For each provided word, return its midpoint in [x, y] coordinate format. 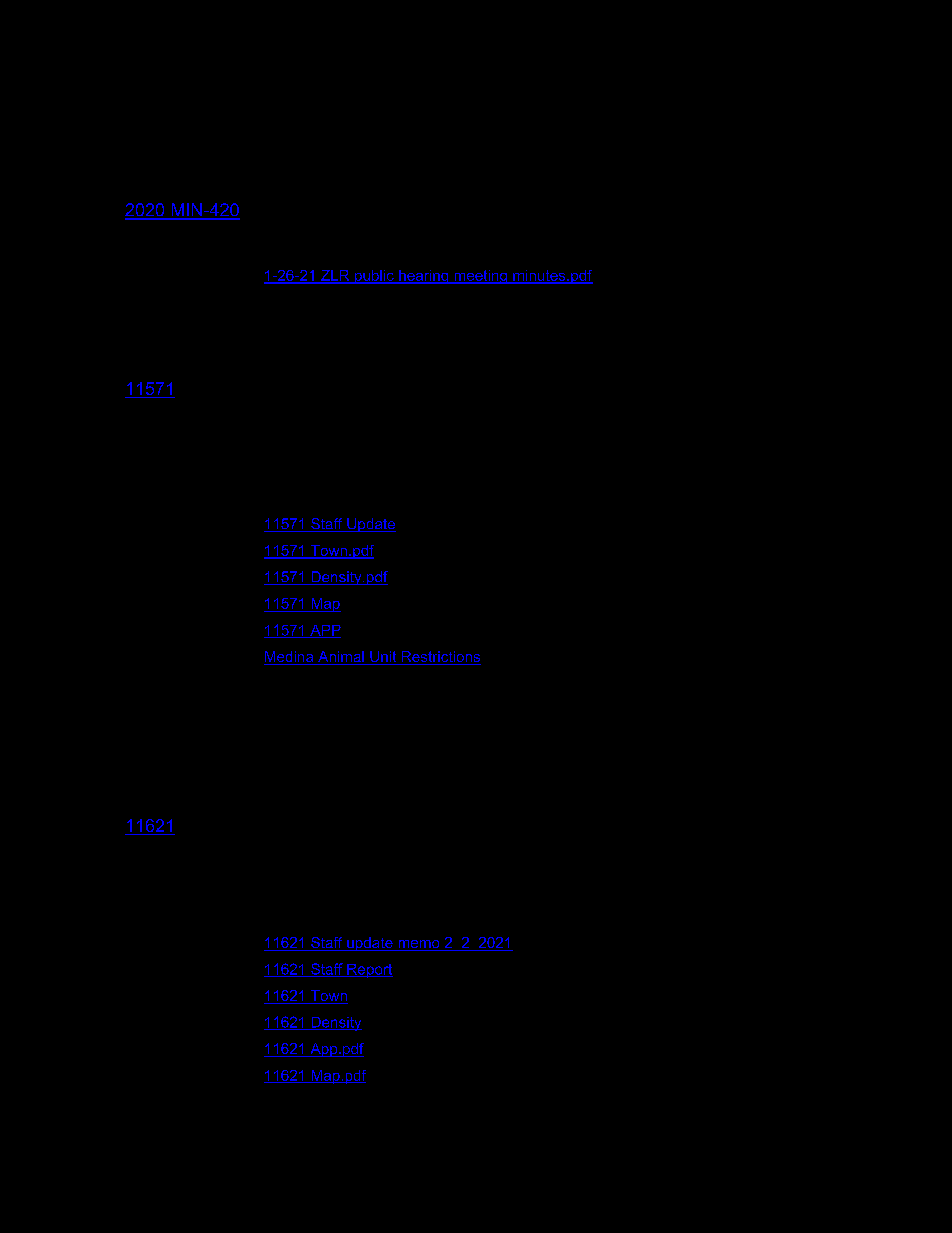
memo [419, 945]
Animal [341, 658]
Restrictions [440, 658]
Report [369, 971]
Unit [383, 658]
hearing [424, 277]
